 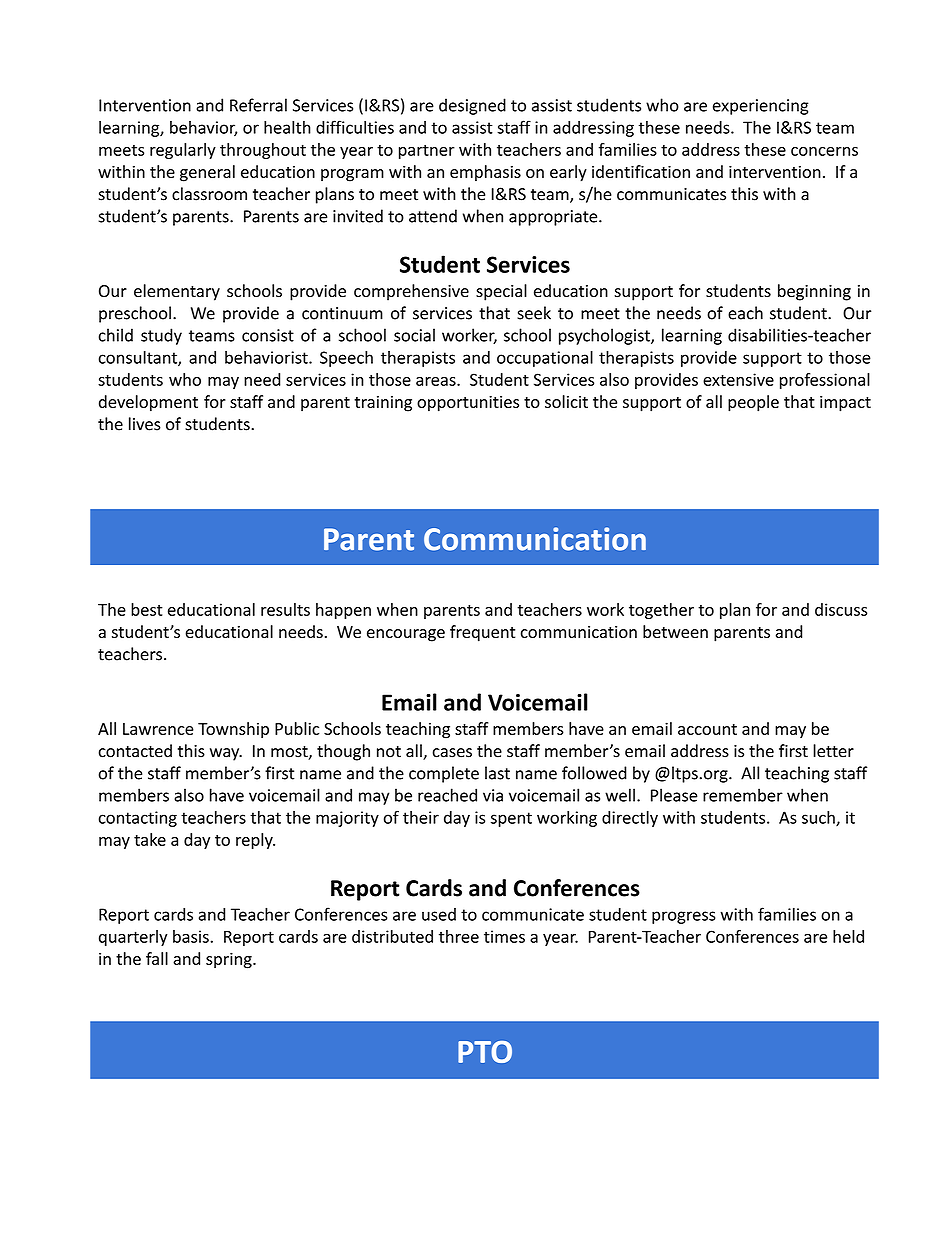 What do you see at coordinates (848, 936) in the screenshot?
I see `held` at bounding box center [848, 936].
